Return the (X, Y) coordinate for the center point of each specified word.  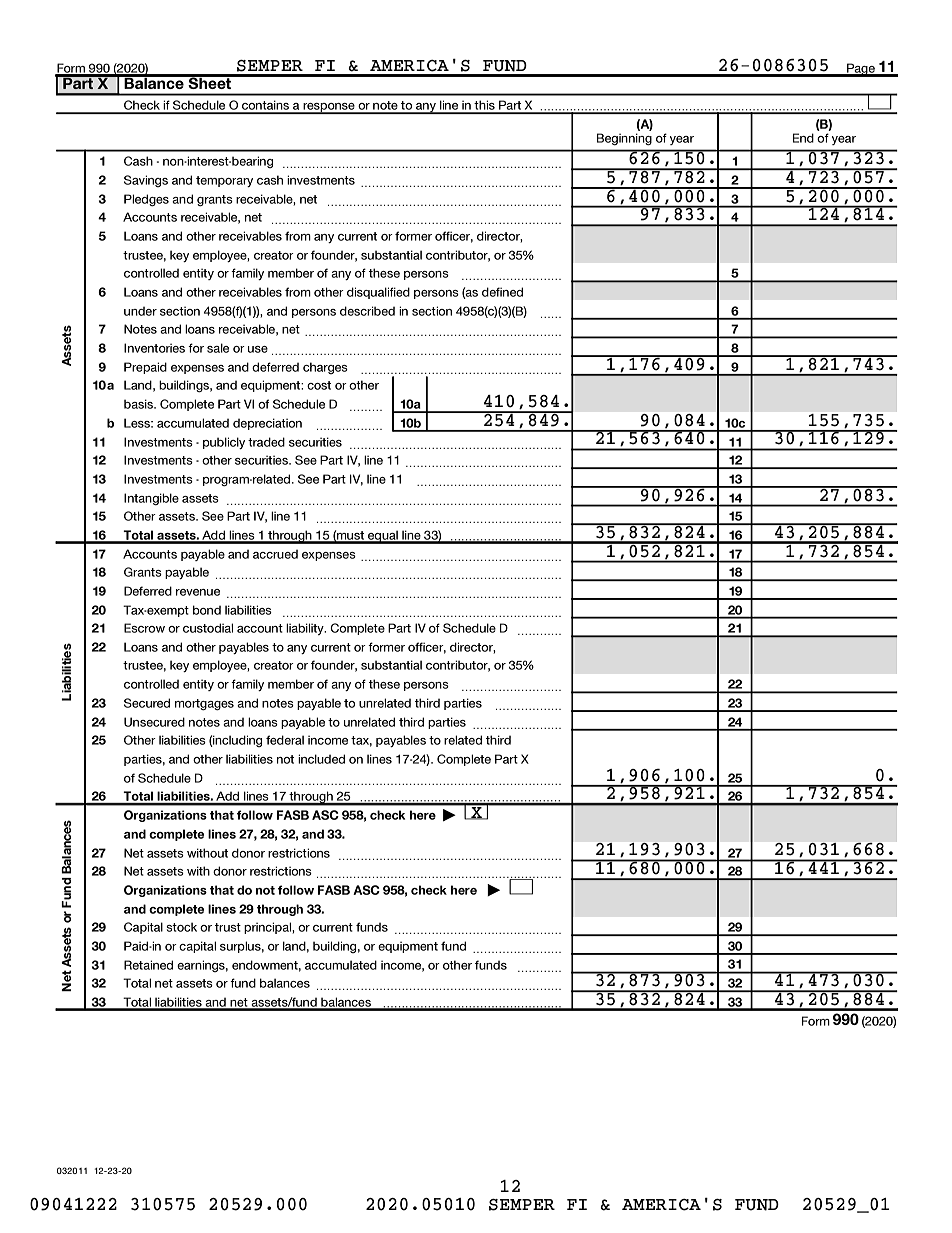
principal (268, 928)
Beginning (624, 139)
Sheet (210, 82)
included (321, 759)
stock (181, 927)
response (329, 108)
